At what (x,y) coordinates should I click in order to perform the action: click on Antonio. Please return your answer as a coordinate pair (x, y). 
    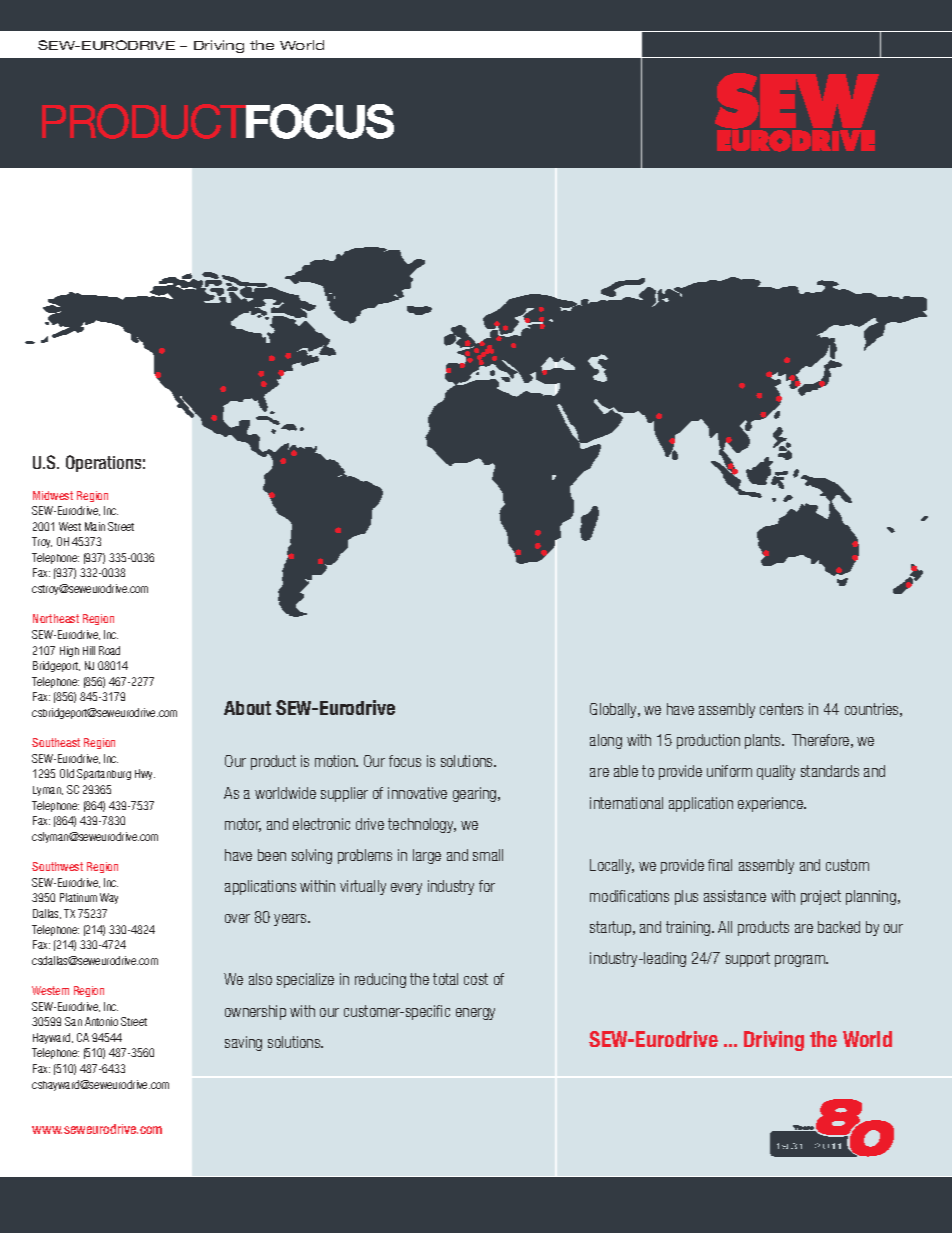
    Looking at the image, I should click on (101, 1021).
